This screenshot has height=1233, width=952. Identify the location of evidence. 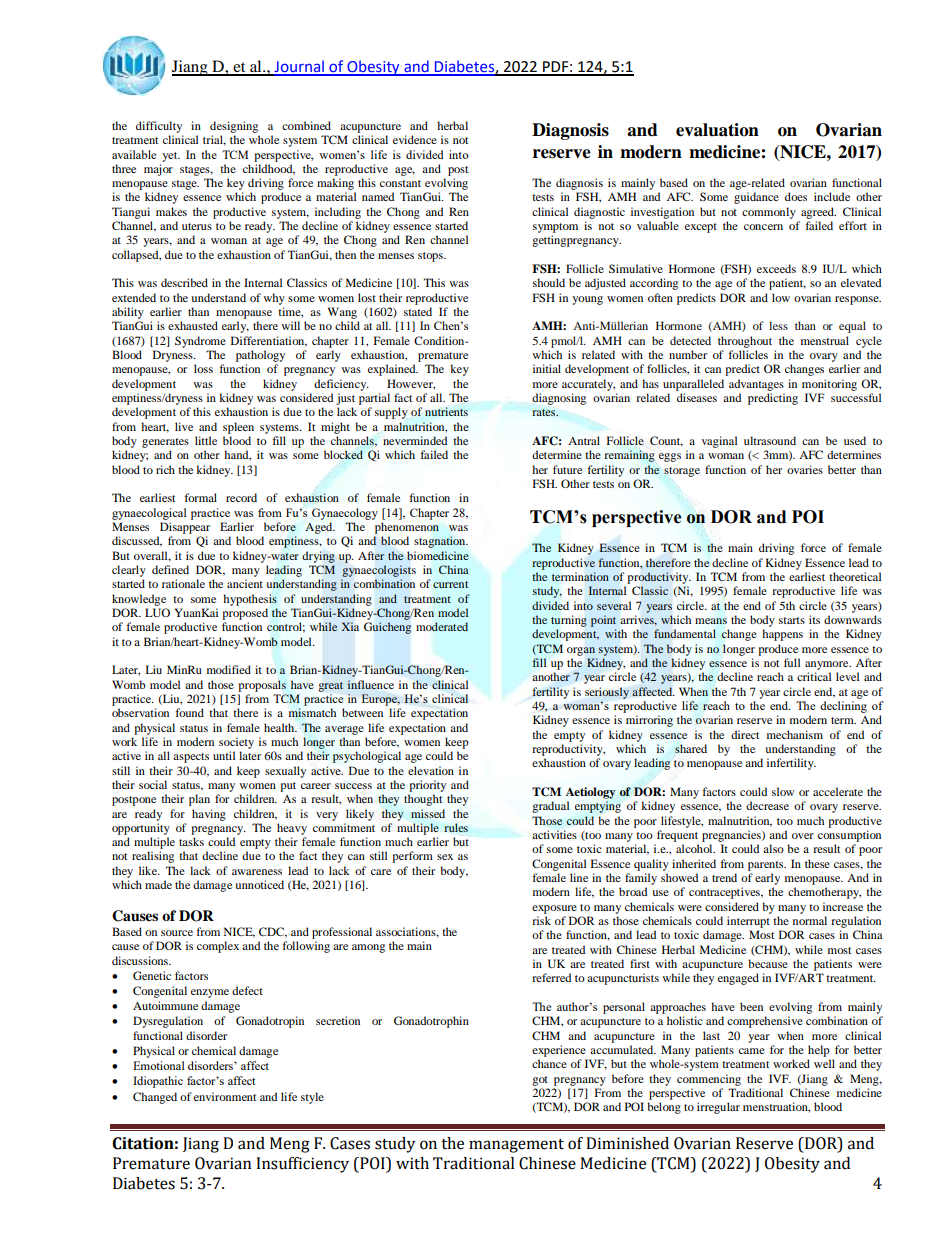
(415, 139).
